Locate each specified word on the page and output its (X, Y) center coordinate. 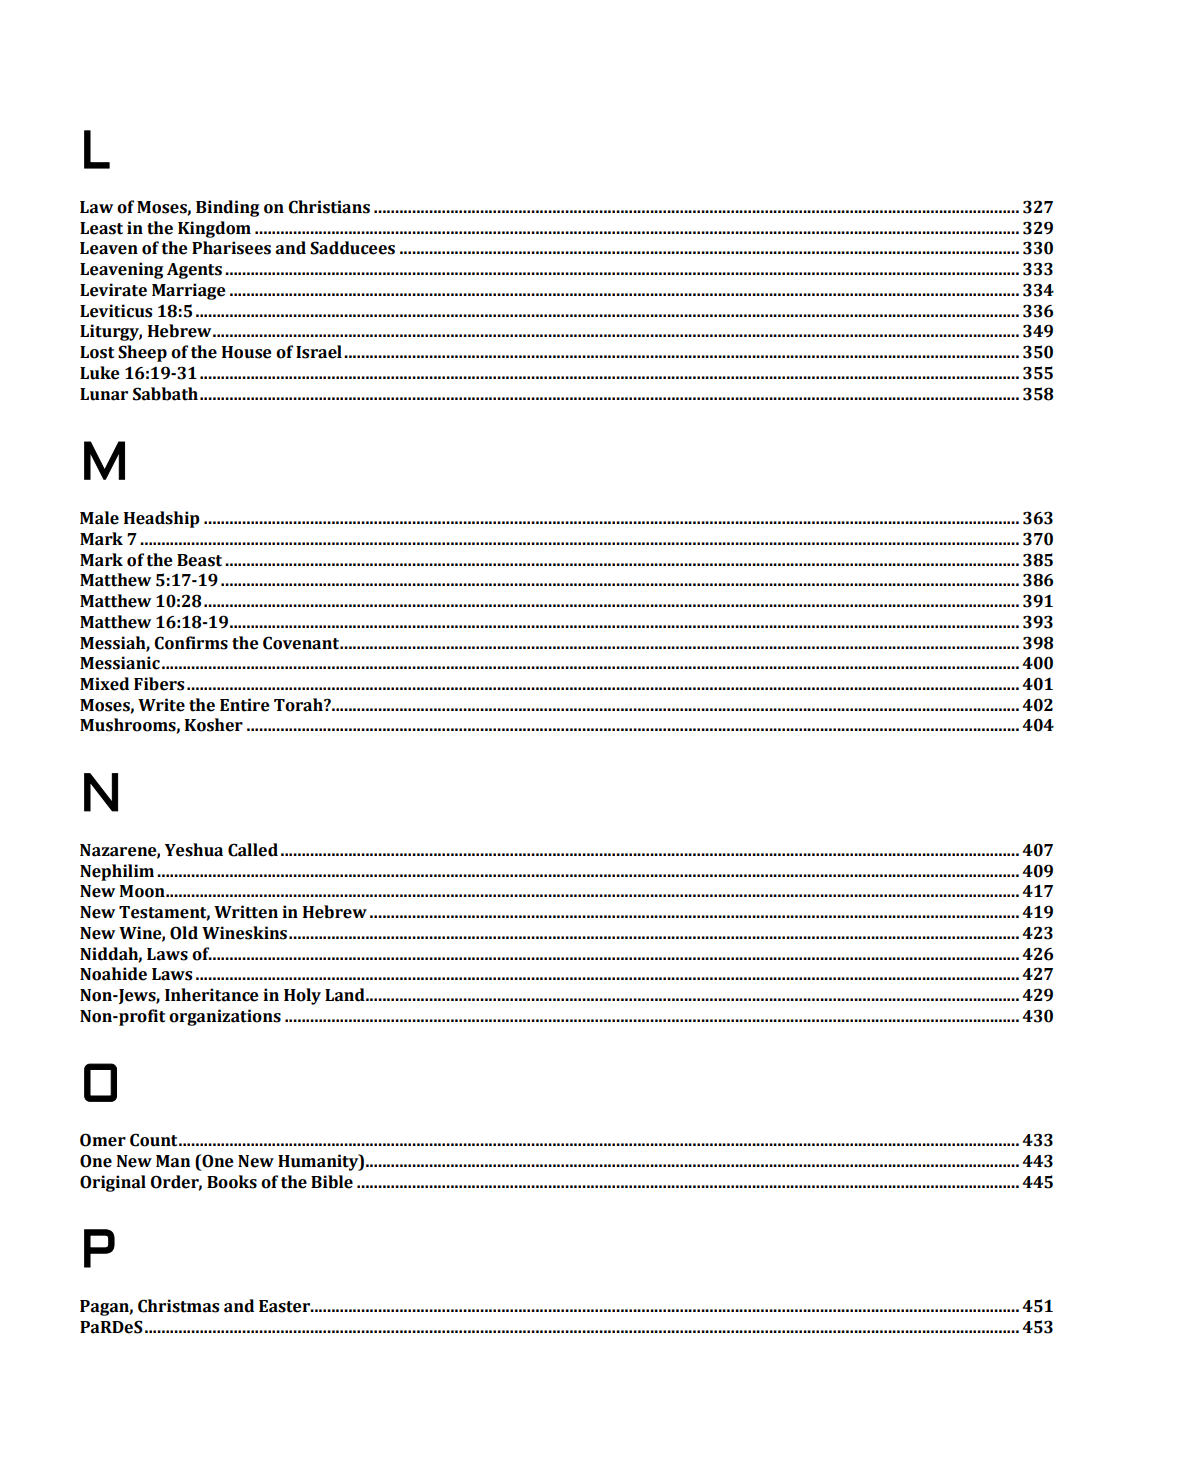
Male (99, 518)
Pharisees (231, 248)
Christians (329, 207)
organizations (225, 1017)
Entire (245, 705)
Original (113, 1183)
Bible (332, 1182)
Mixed (104, 684)
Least (101, 228)
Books (232, 1182)
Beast (199, 560)
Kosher (214, 725)
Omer (103, 1140)
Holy (302, 996)
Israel (319, 352)
